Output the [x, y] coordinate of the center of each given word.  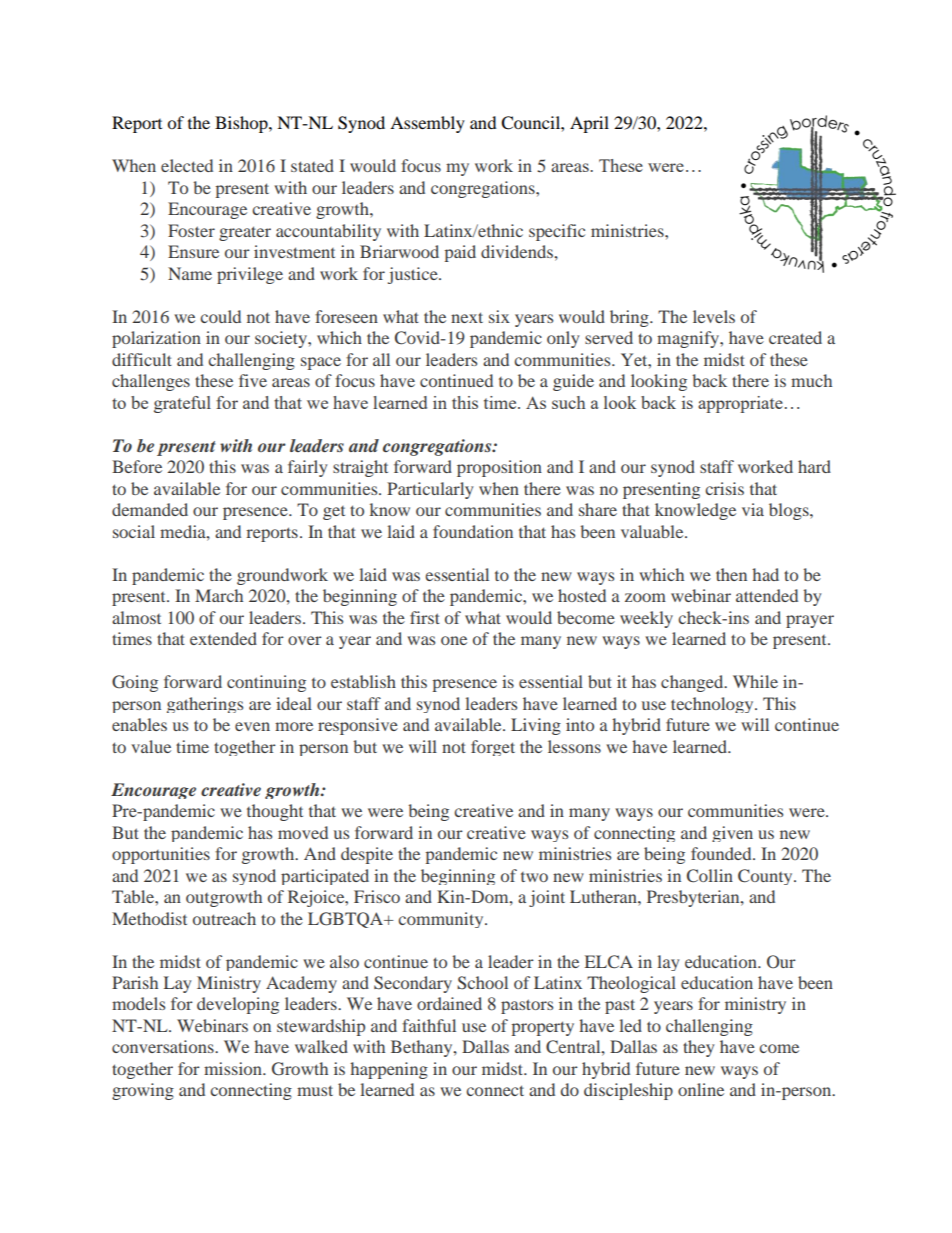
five [253, 380]
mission [234, 1068]
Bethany [423, 1048]
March [219, 595]
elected [187, 165]
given [732, 834]
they [698, 1048]
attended [767, 595]
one [454, 640]
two [534, 877]
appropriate [740, 404]
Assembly [427, 124]
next [467, 317]
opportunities [161, 855]
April [589, 124]
